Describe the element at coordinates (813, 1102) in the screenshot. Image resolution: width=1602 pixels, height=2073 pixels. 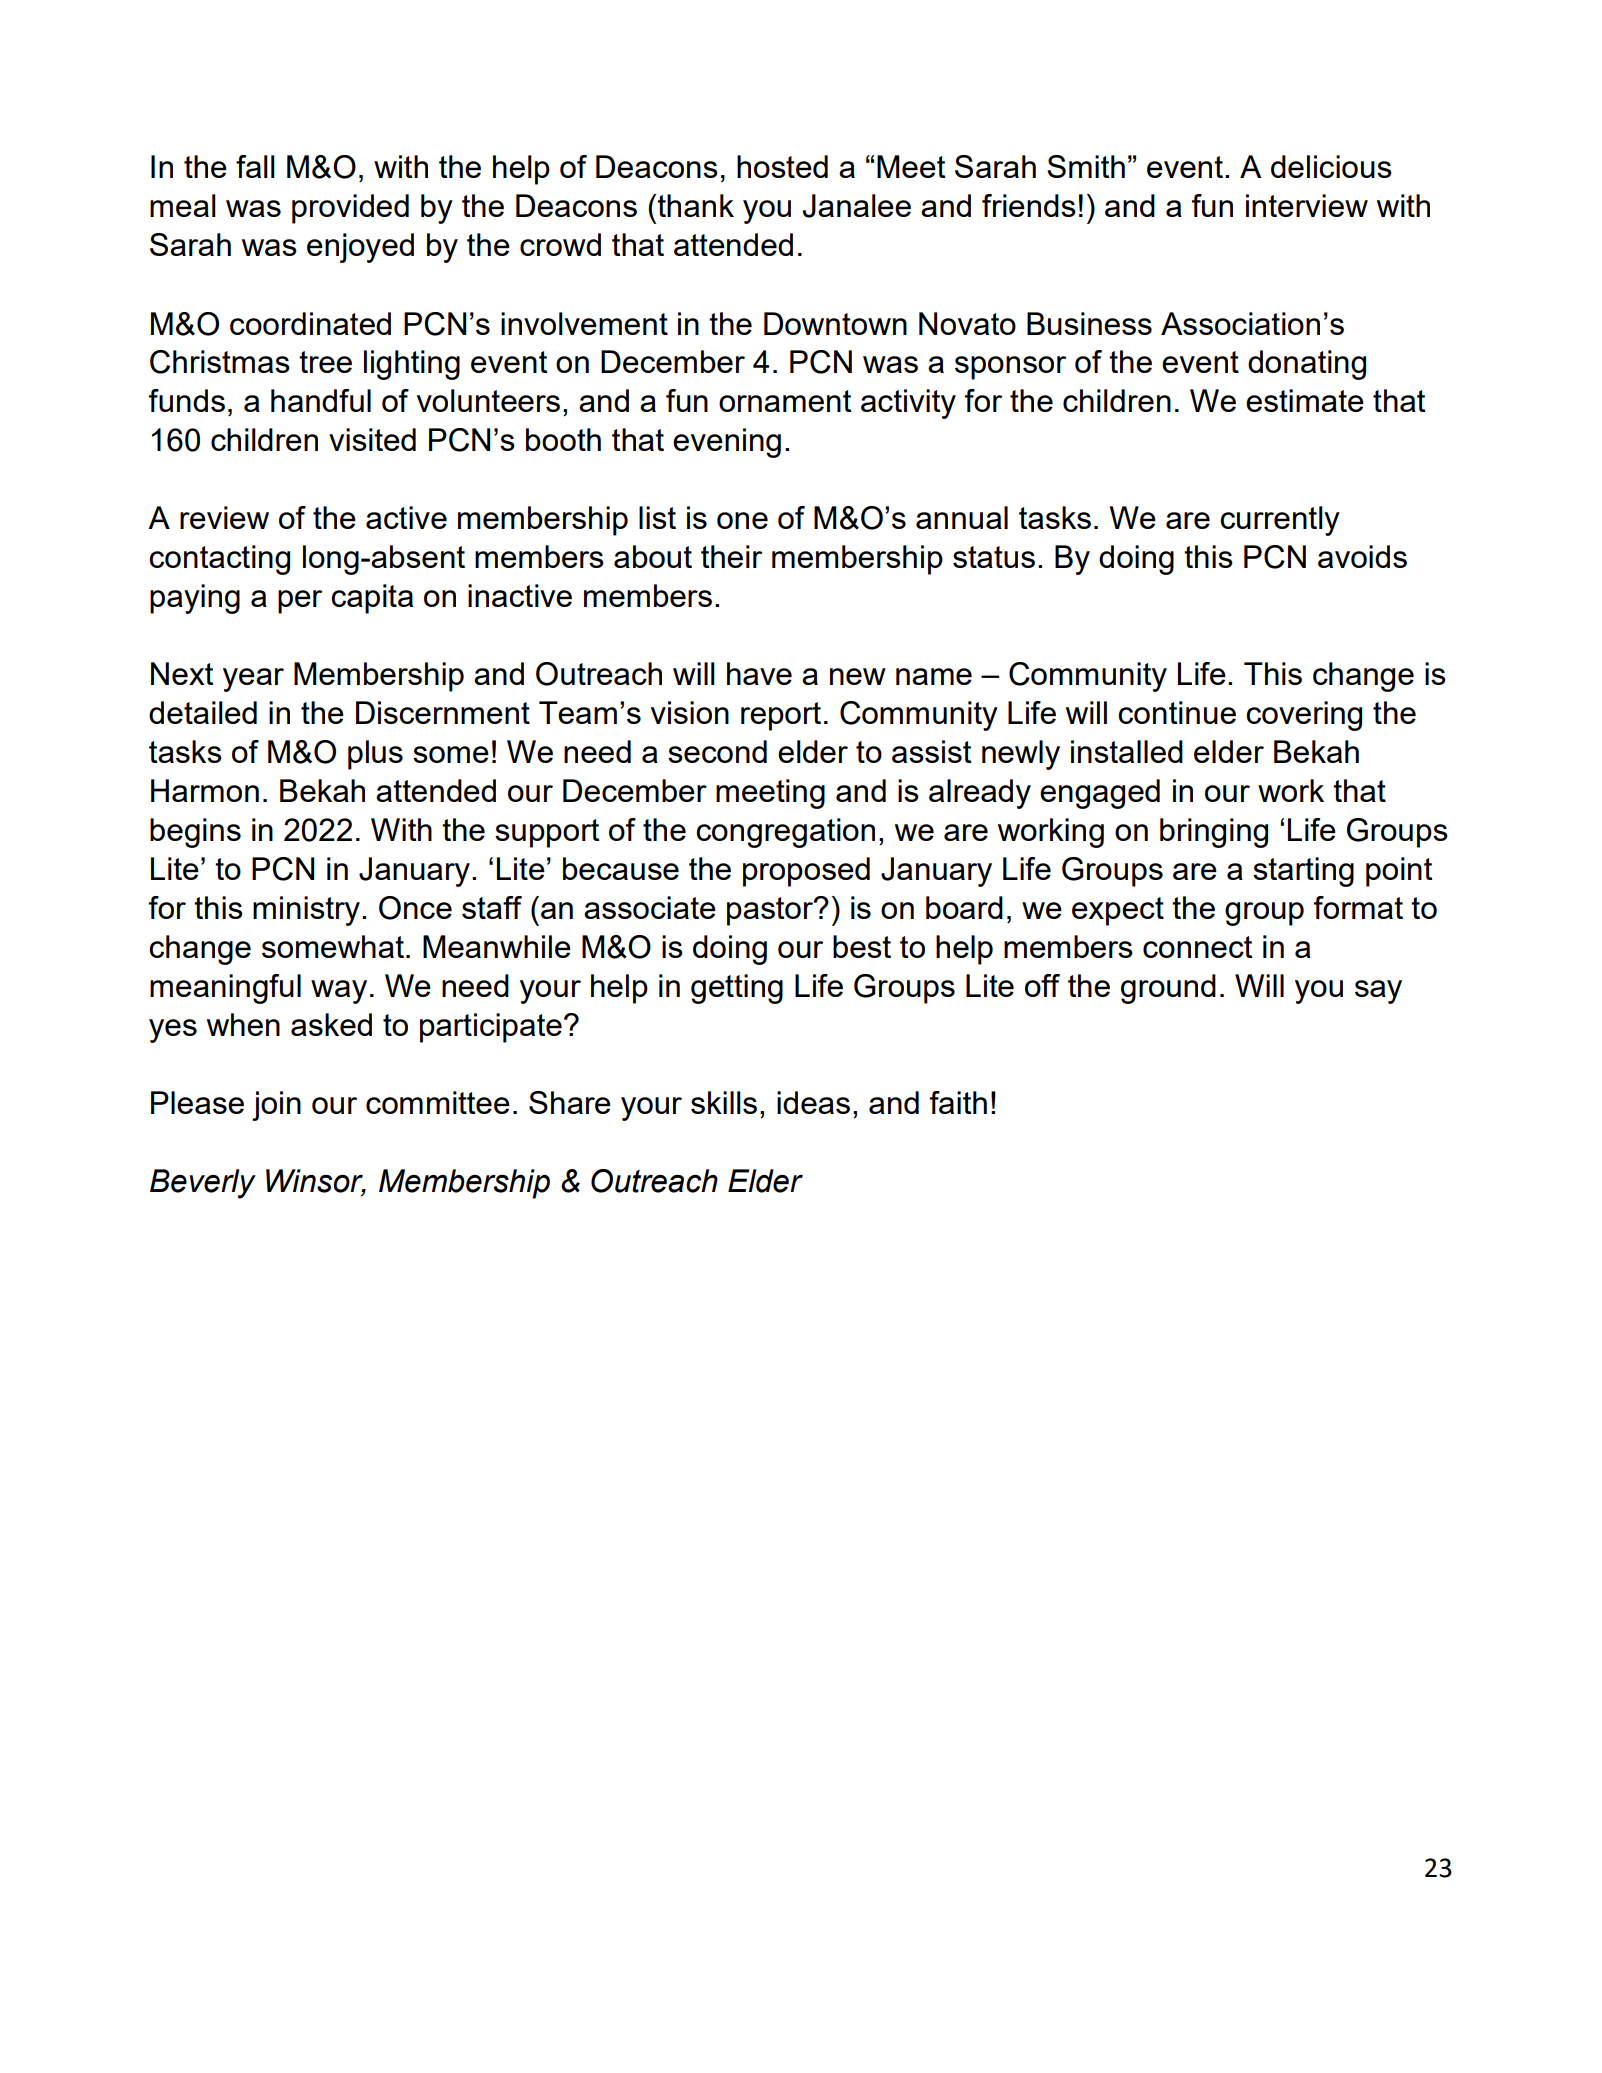
I see `ideas` at that location.
